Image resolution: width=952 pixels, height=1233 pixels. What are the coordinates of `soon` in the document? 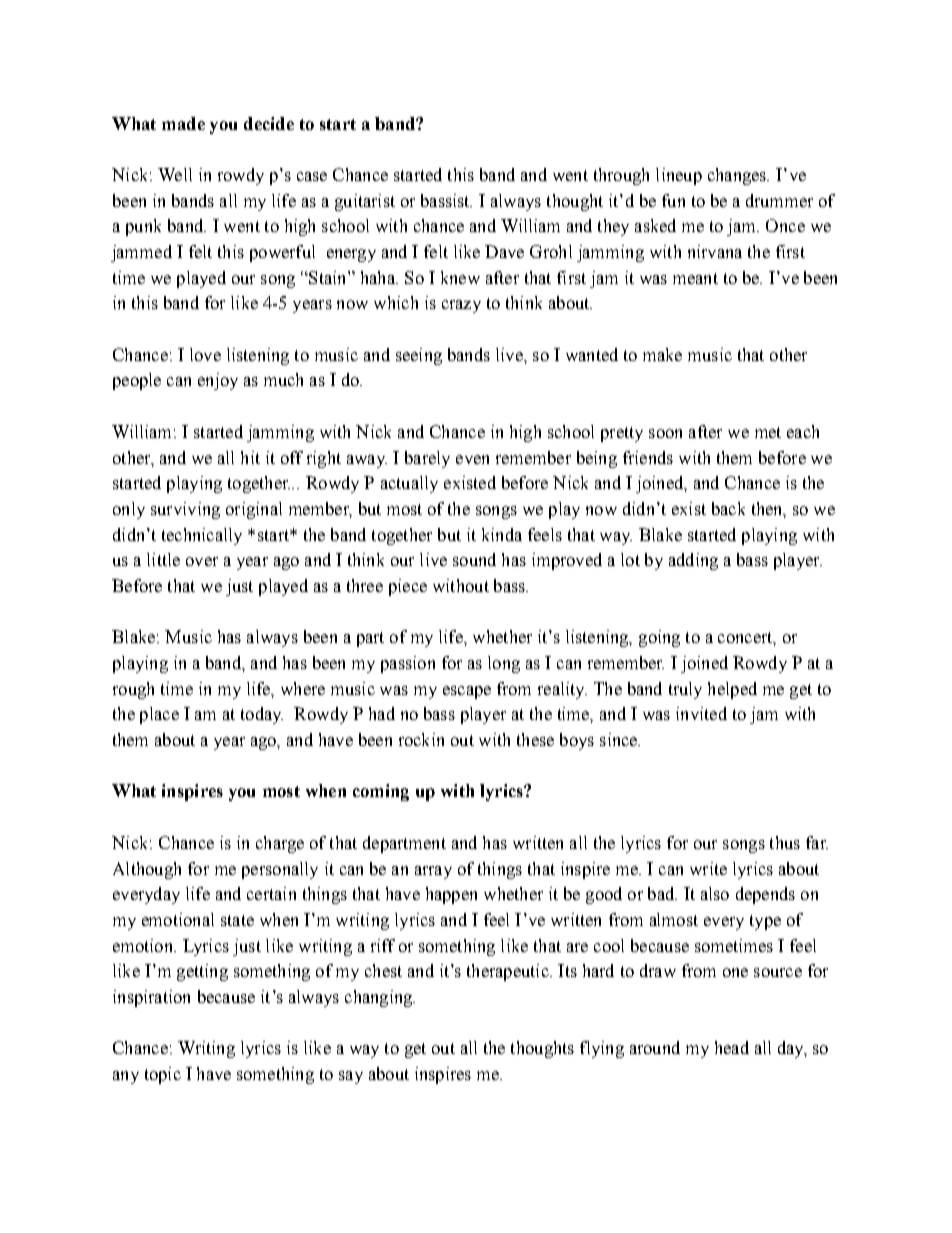 It's located at (665, 433).
